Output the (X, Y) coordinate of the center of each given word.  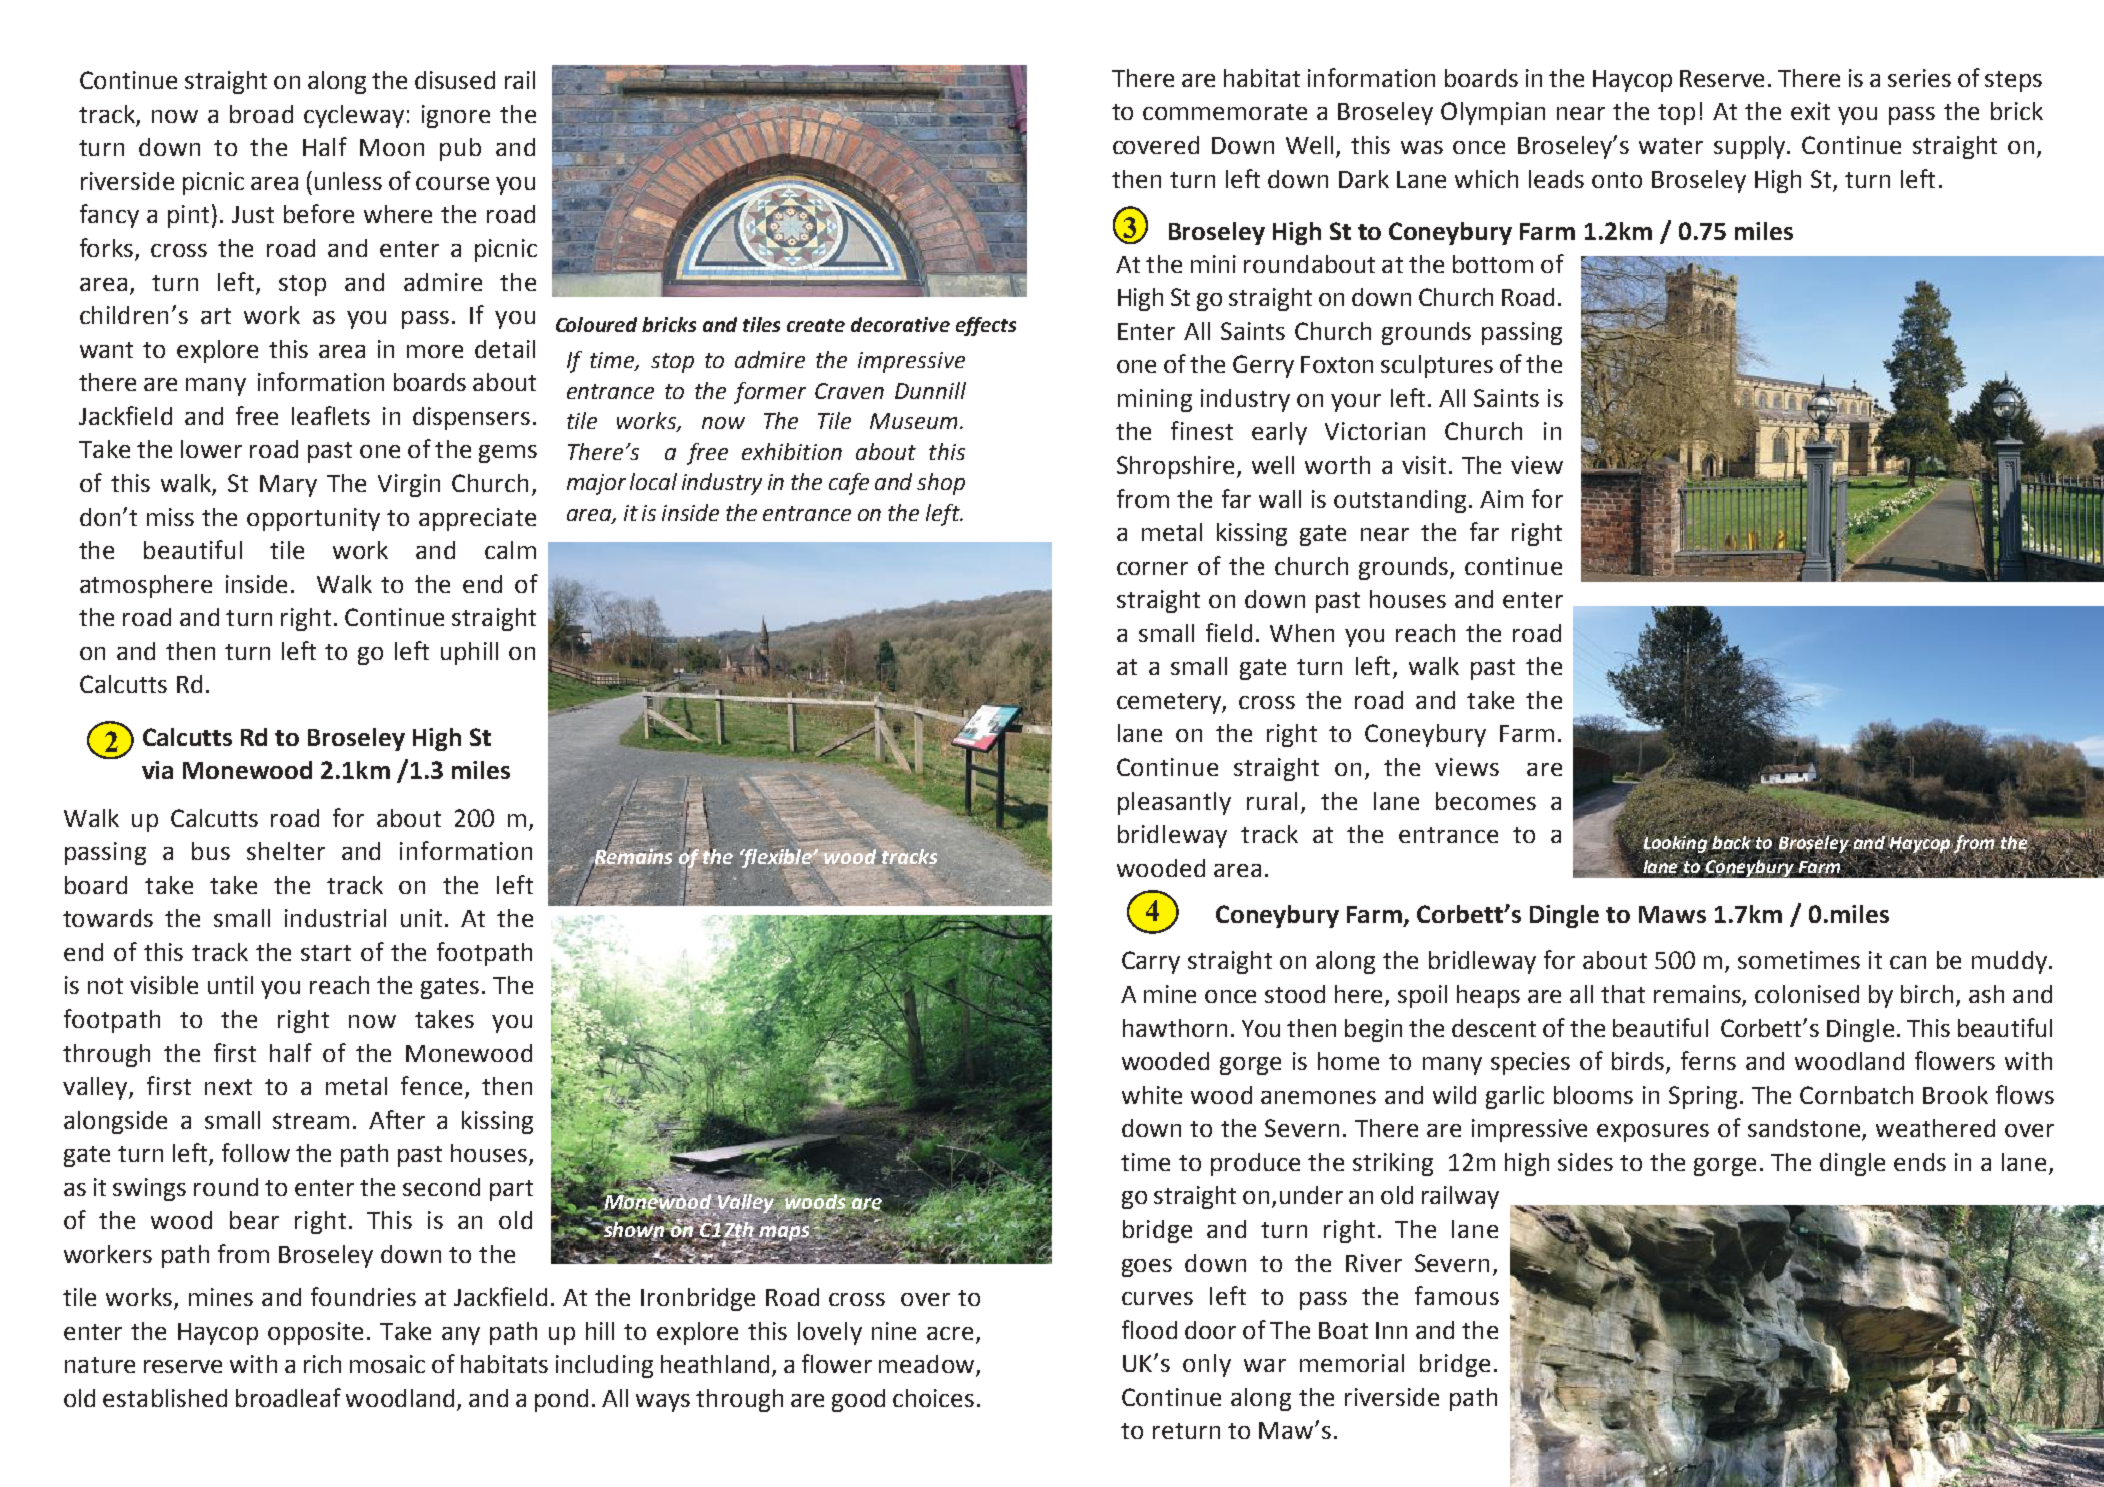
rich (322, 1364)
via (157, 770)
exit (1810, 111)
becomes (1486, 801)
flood (1149, 1329)
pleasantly (1174, 803)
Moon (392, 147)
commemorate (1225, 112)
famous (1457, 1295)
